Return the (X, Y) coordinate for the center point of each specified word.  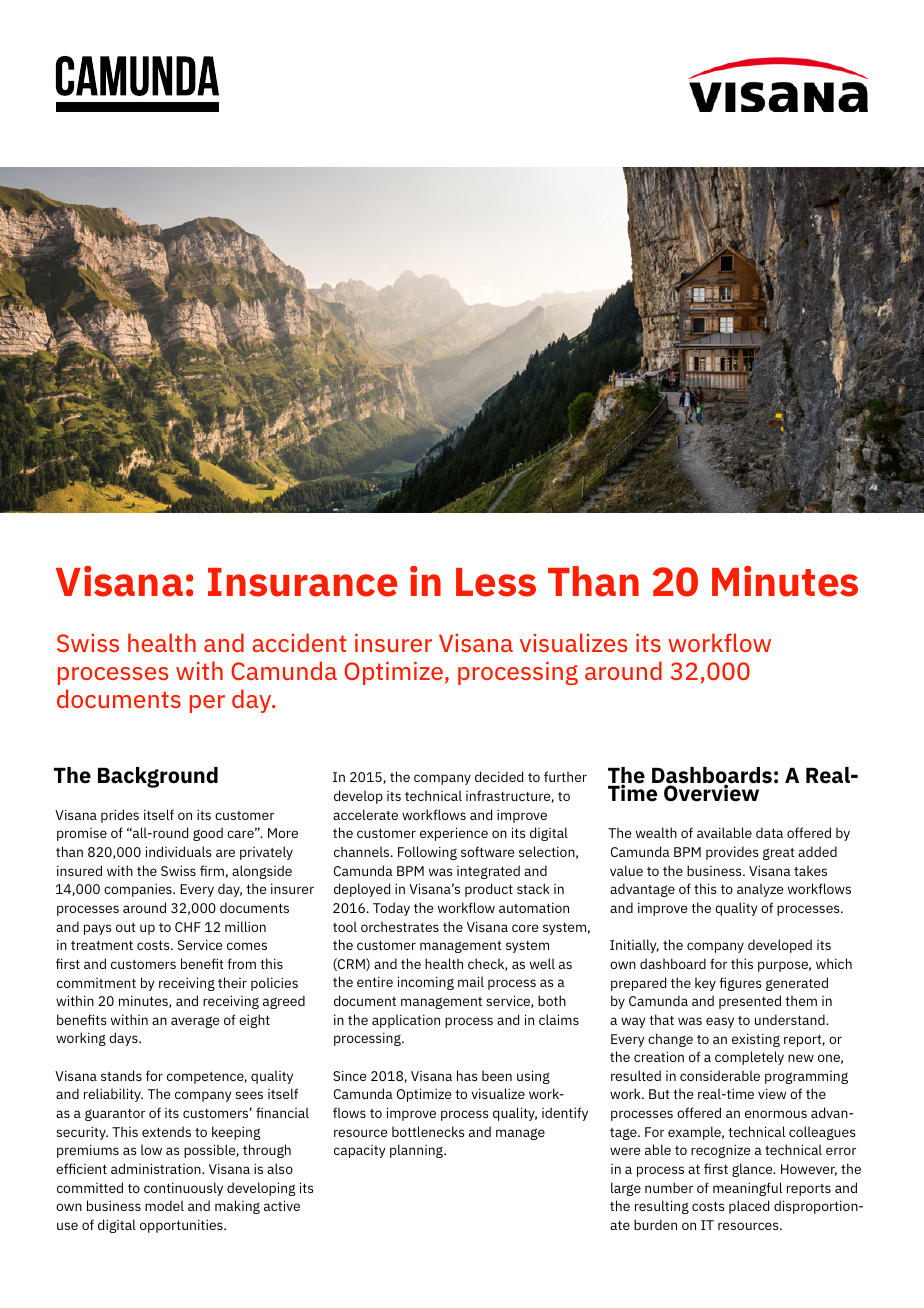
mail (471, 981)
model (164, 1205)
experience (454, 834)
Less (496, 582)
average (195, 1022)
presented (750, 1002)
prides (120, 816)
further (565, 776)
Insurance (302, 582)
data (769, 832)
